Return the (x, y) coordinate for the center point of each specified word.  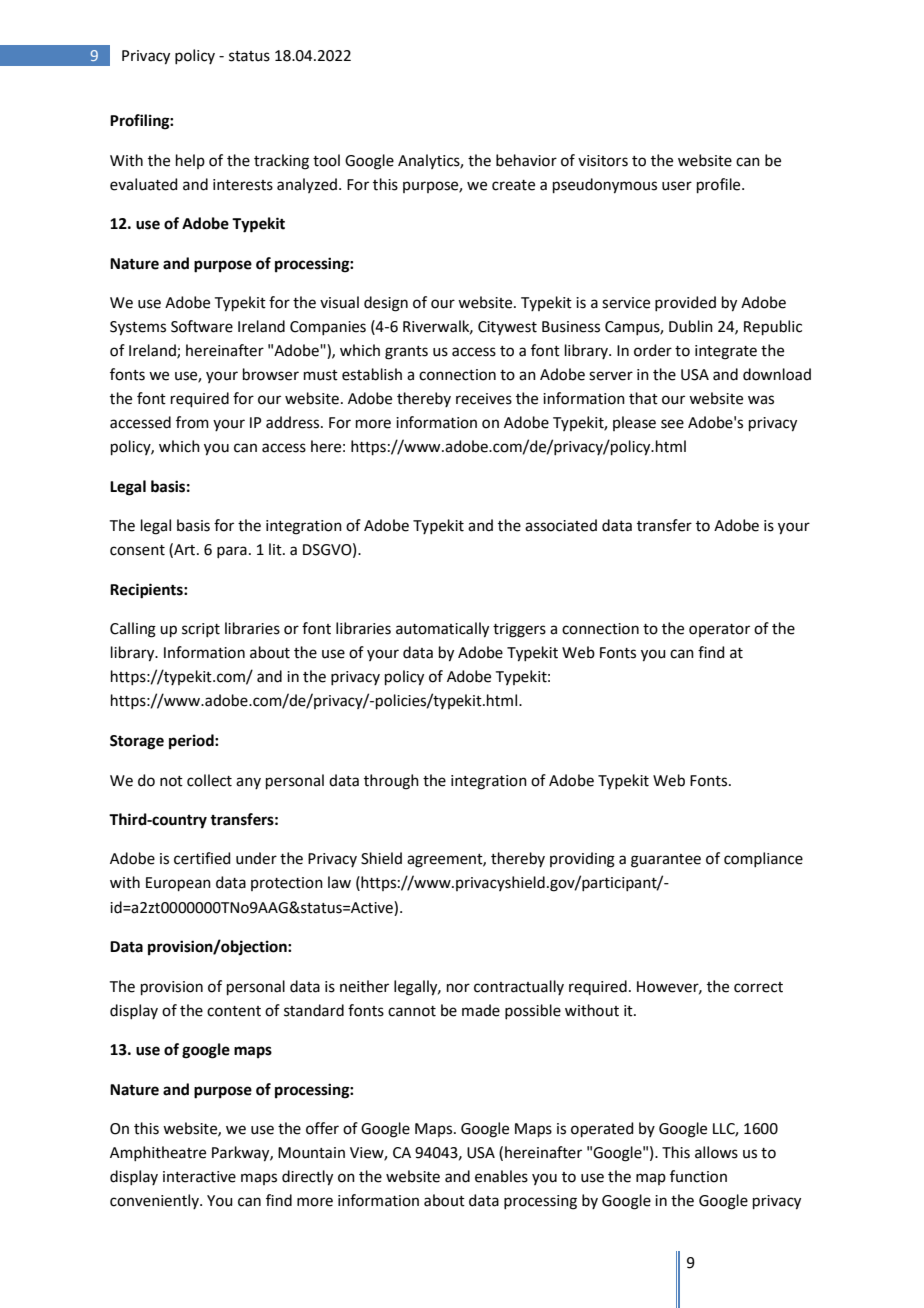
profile (720, 185)
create (513, 185)
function (698, 1176)
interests (243, 185)
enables (501, 1176)
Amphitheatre (158, 1153)
